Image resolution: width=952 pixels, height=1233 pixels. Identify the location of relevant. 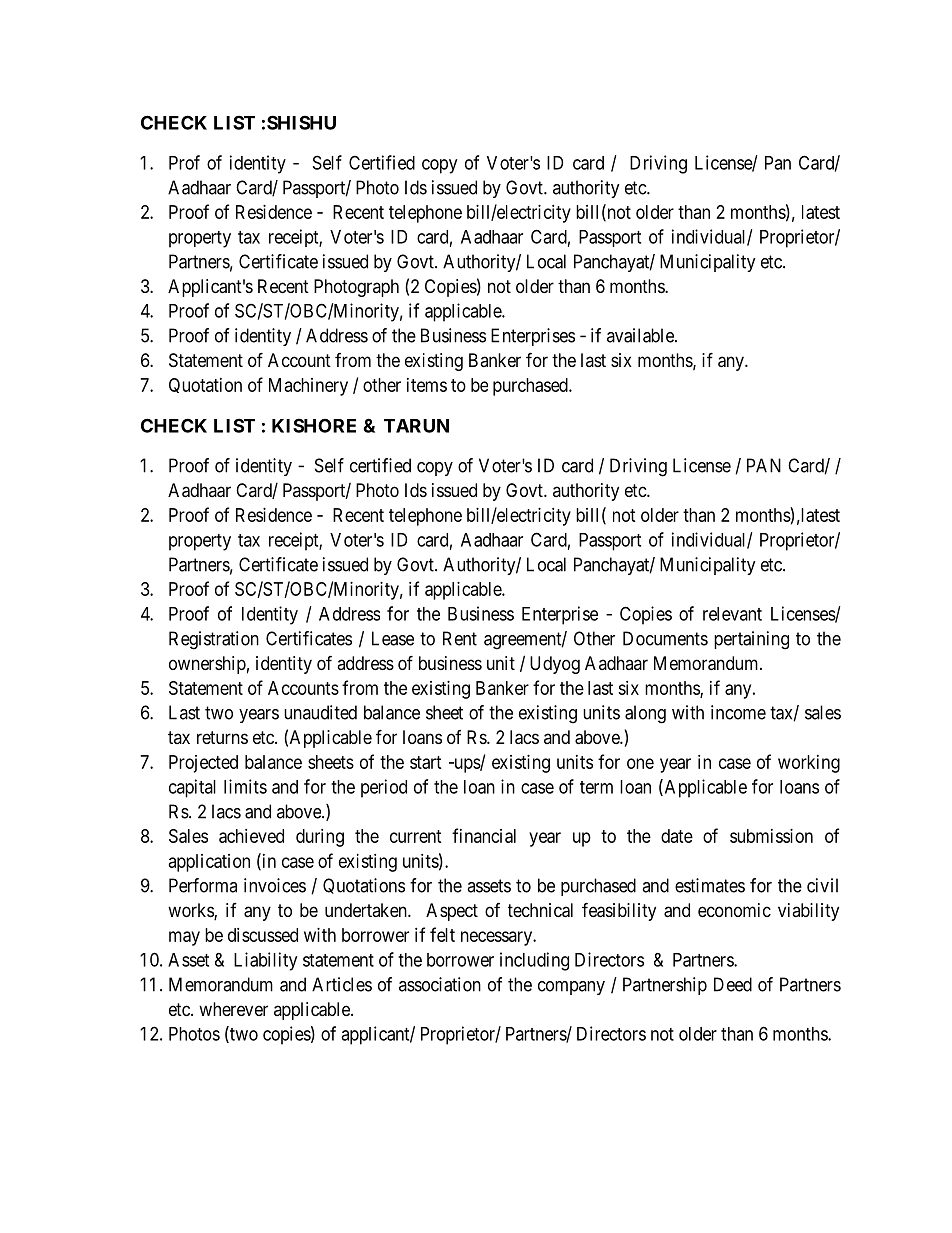
(732, 614).
